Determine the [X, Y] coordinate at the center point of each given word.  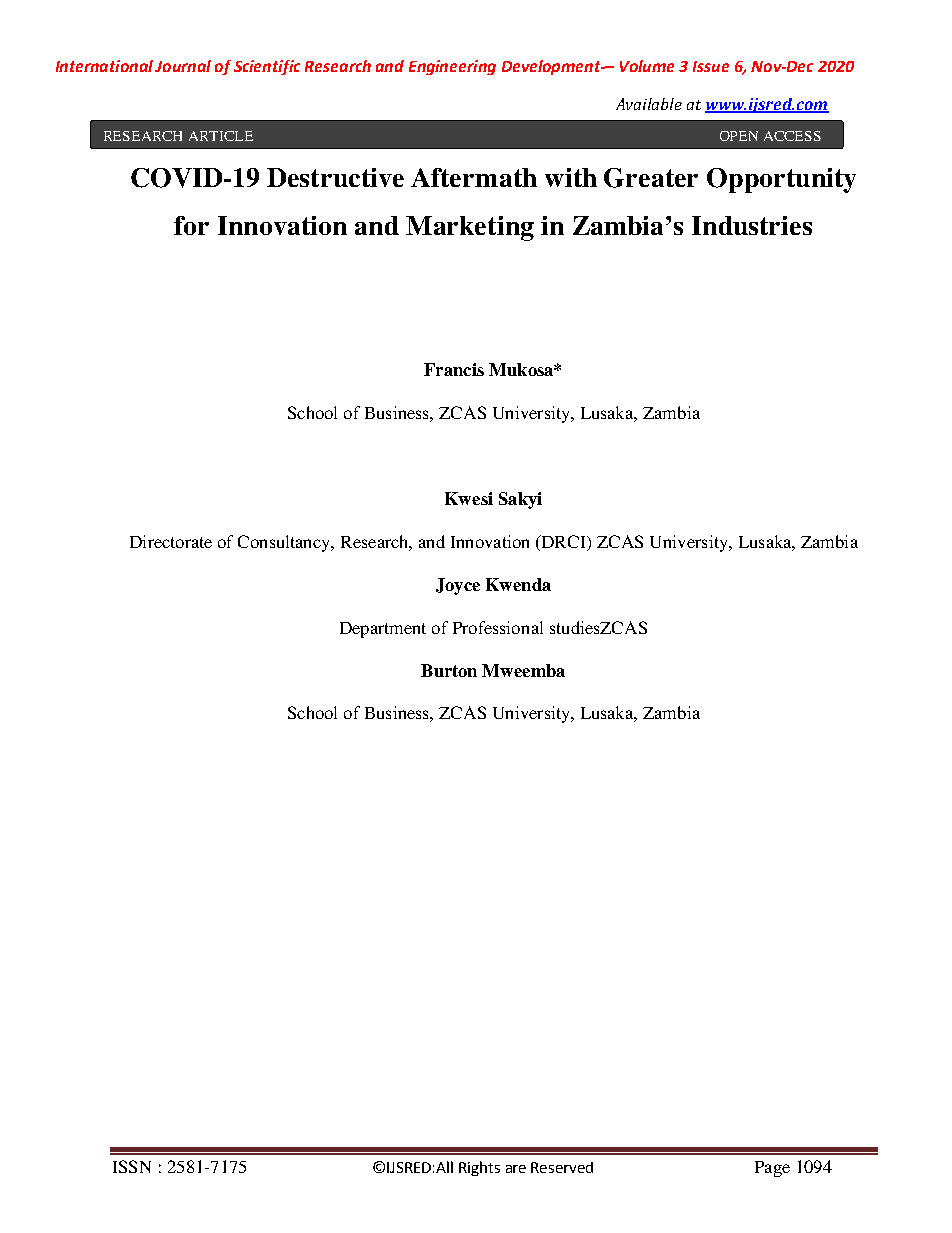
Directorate [171, 541]
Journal [183, 66]
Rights [479, 1168]
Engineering [452, 67]
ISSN [132, 1166]
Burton [449, 670]
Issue [711, 66]
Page [772, 1169]
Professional [498, 627]
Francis [454, 369]
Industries [752, 225]
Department [383, 630]
